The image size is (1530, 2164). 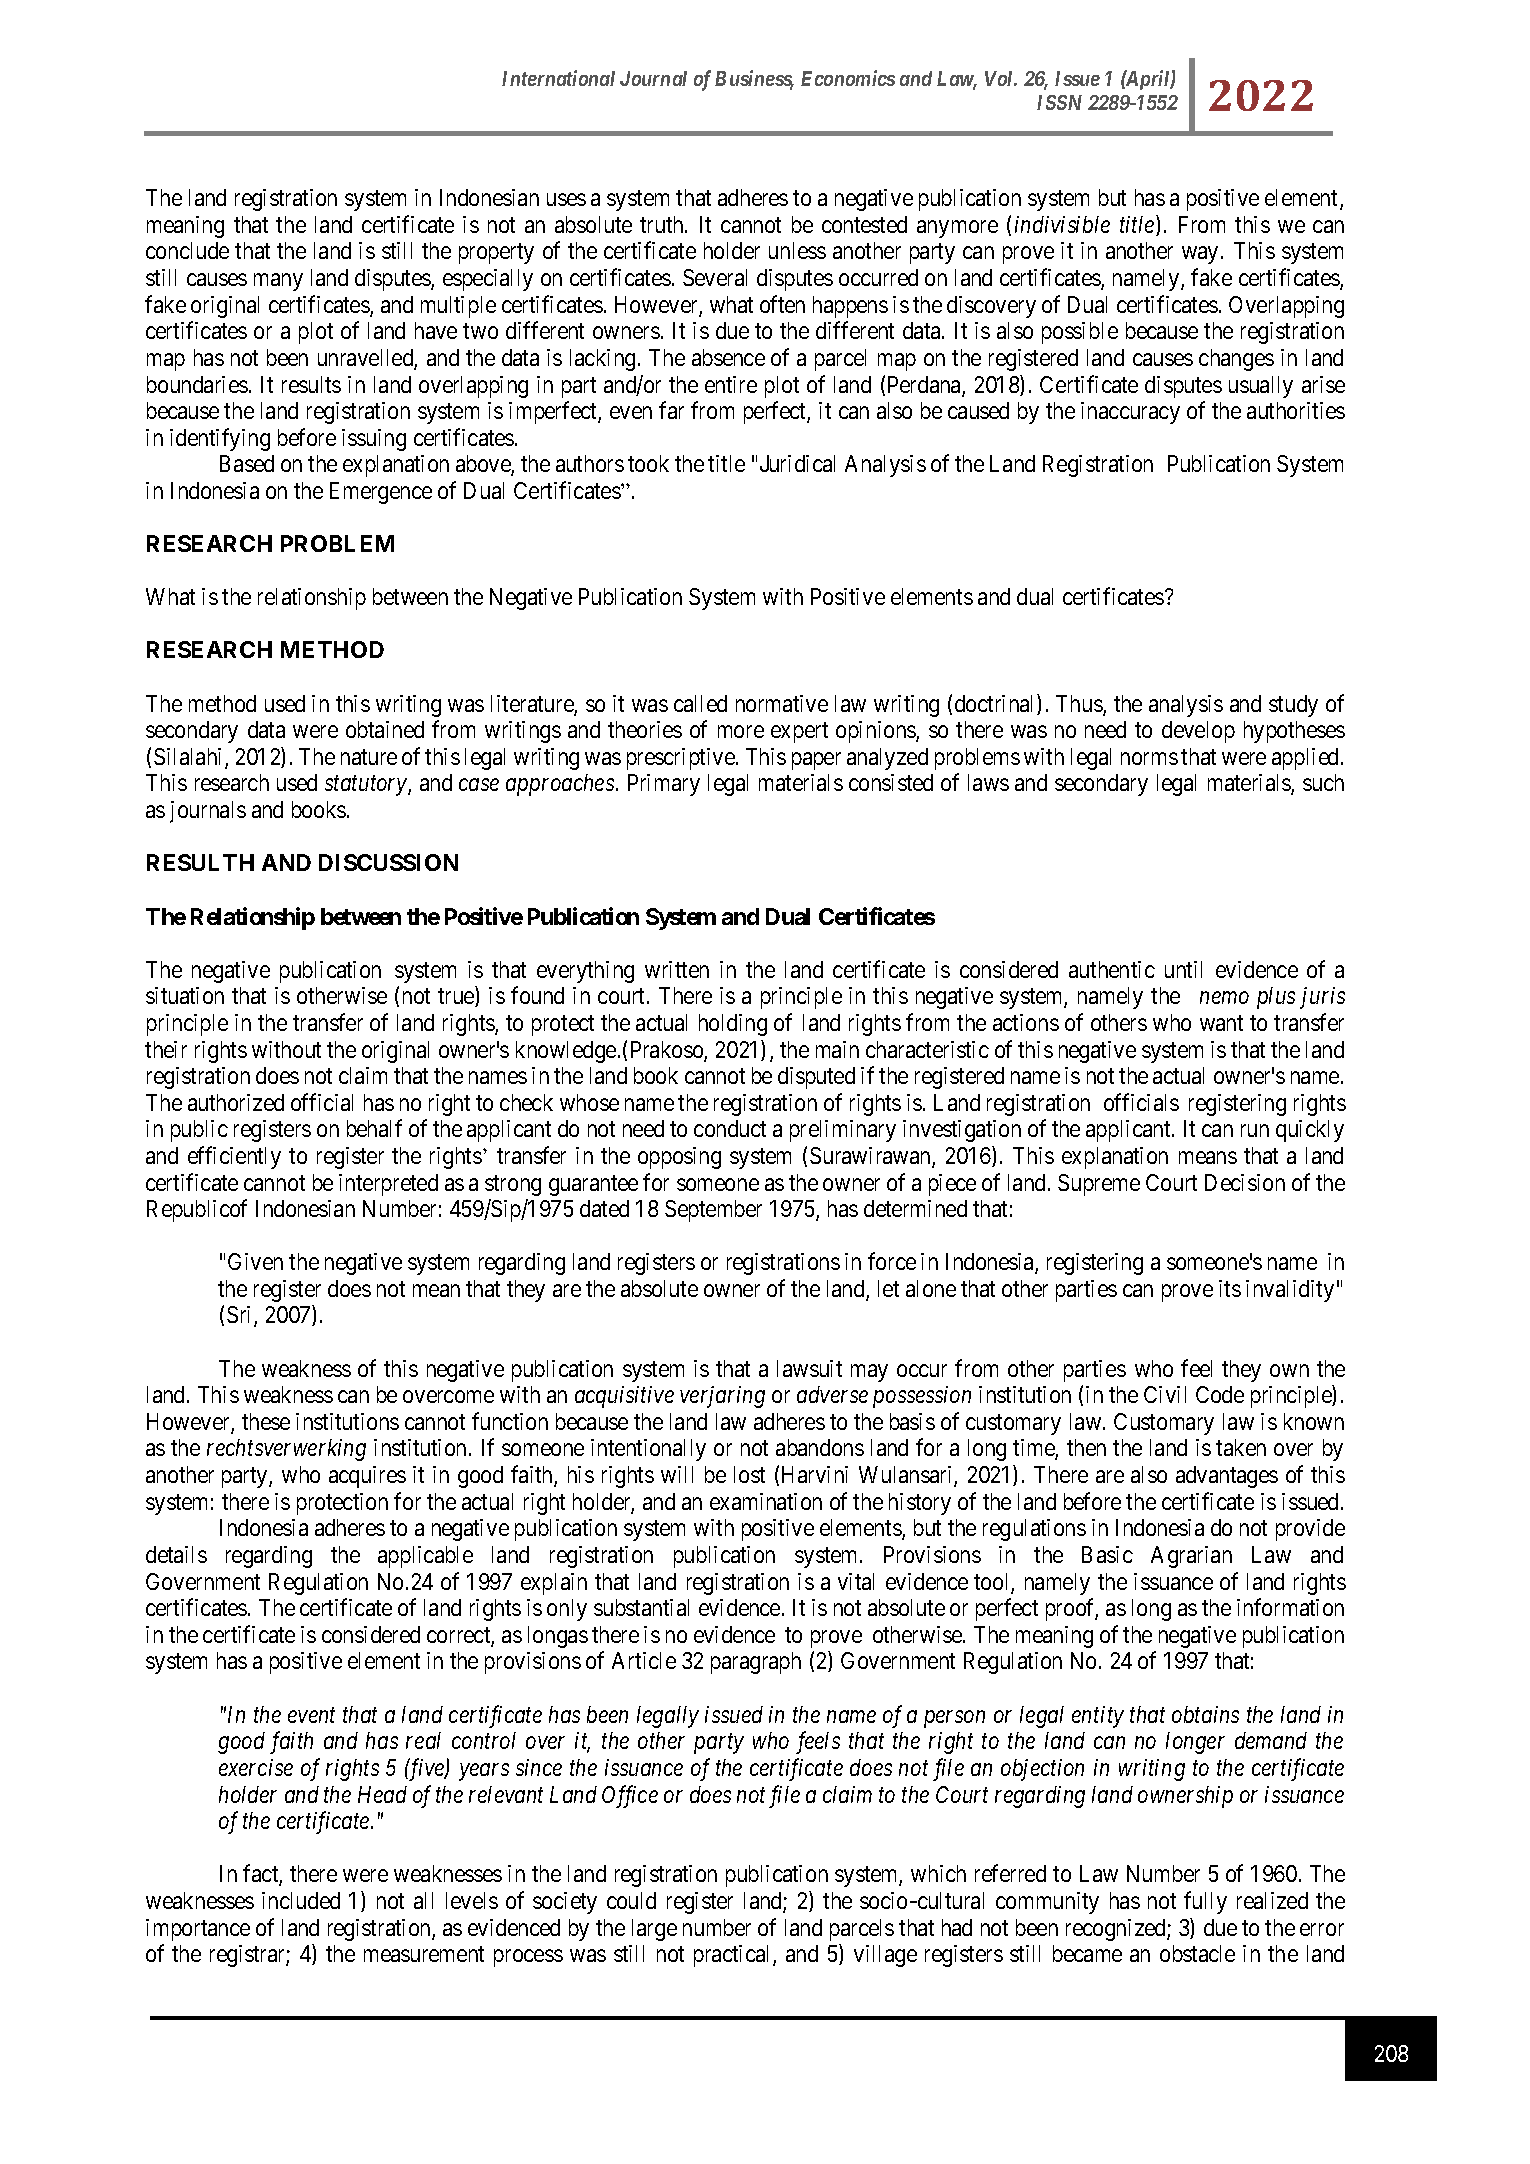 I want to click on Economics, so click(x=848, y=78).
